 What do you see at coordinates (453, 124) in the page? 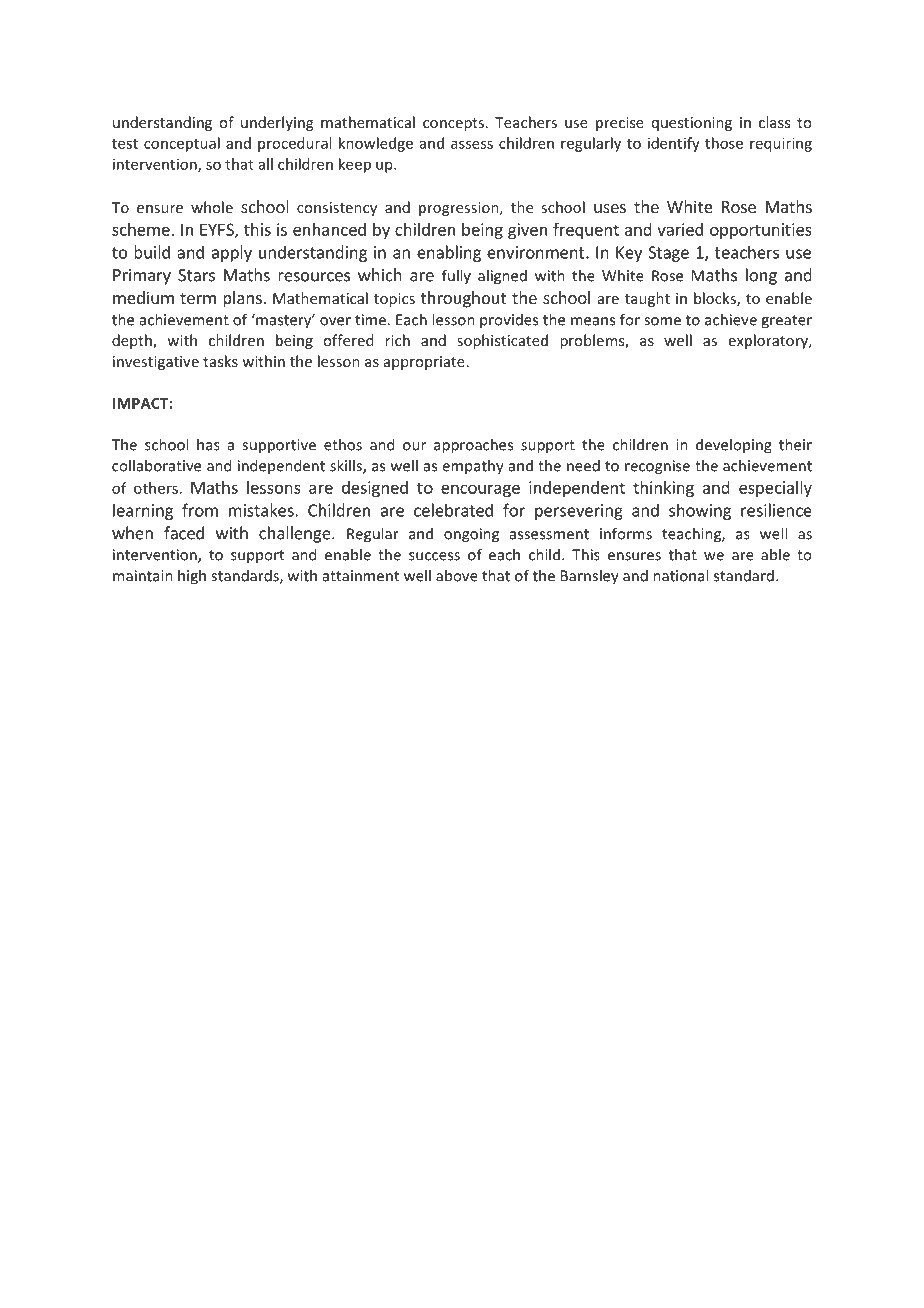
I see `concepts` at bounding box center [453, 124].
